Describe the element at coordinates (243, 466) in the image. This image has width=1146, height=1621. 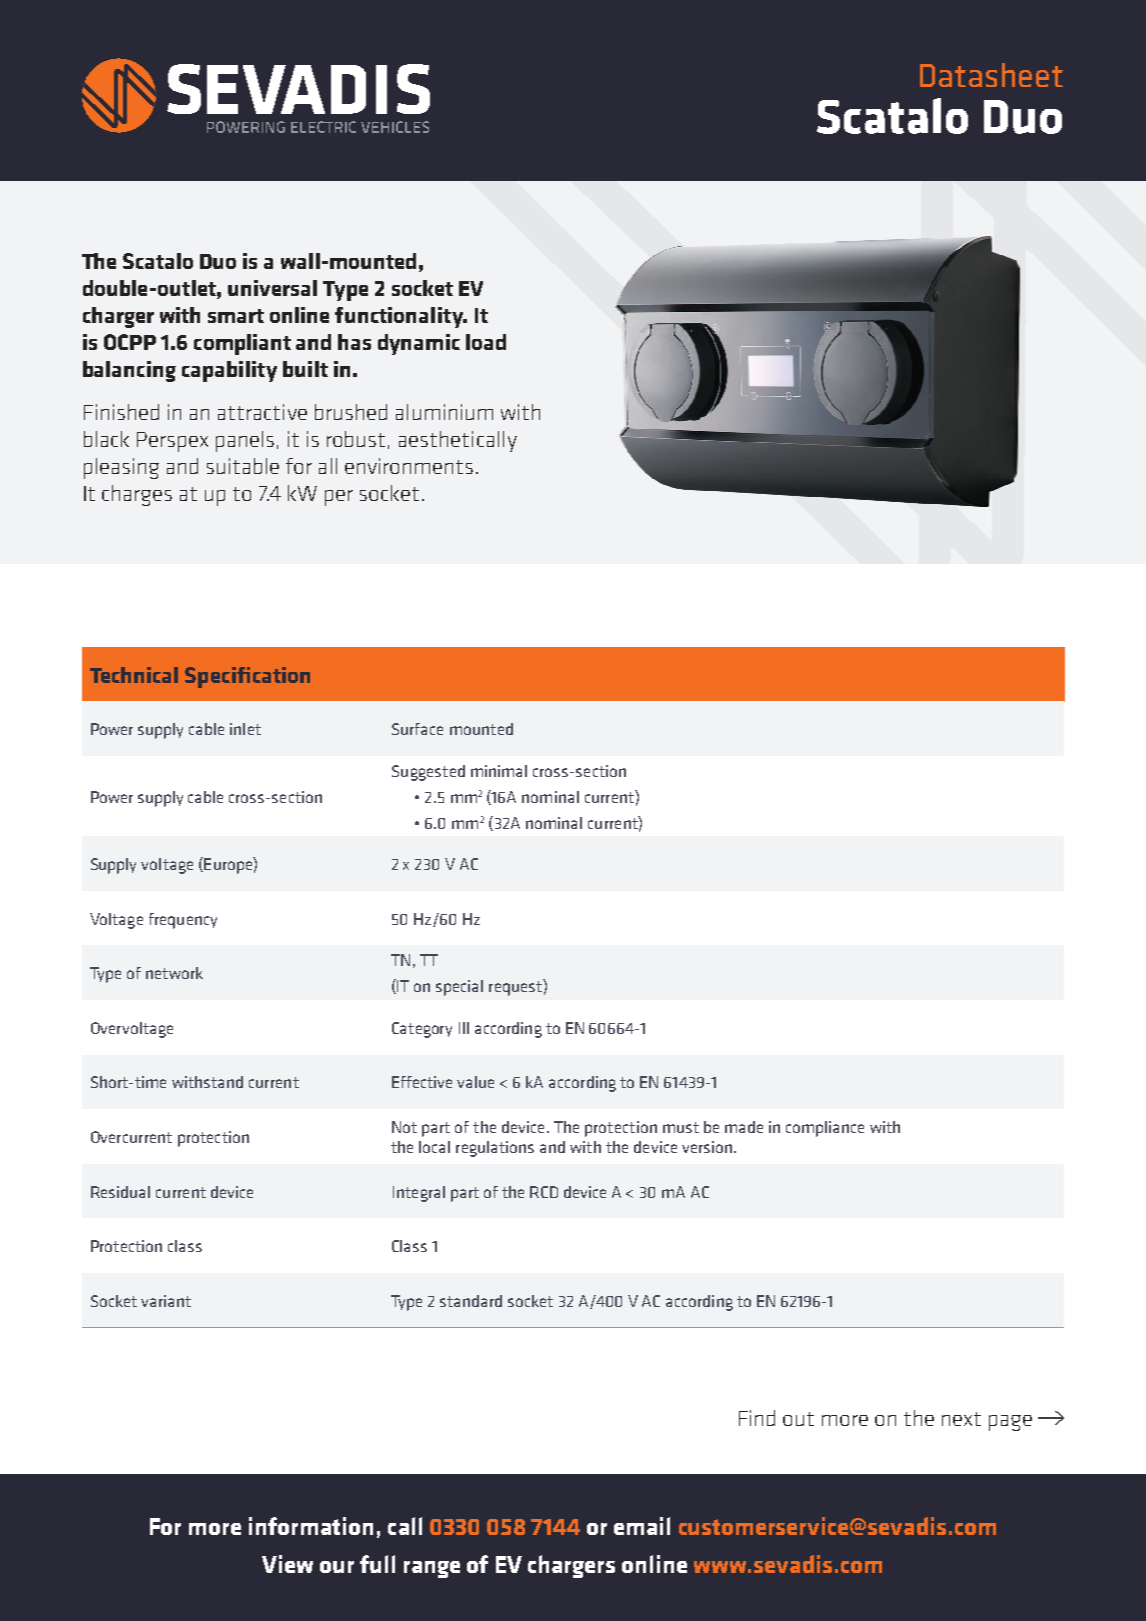
I see `suitable` at that location.
